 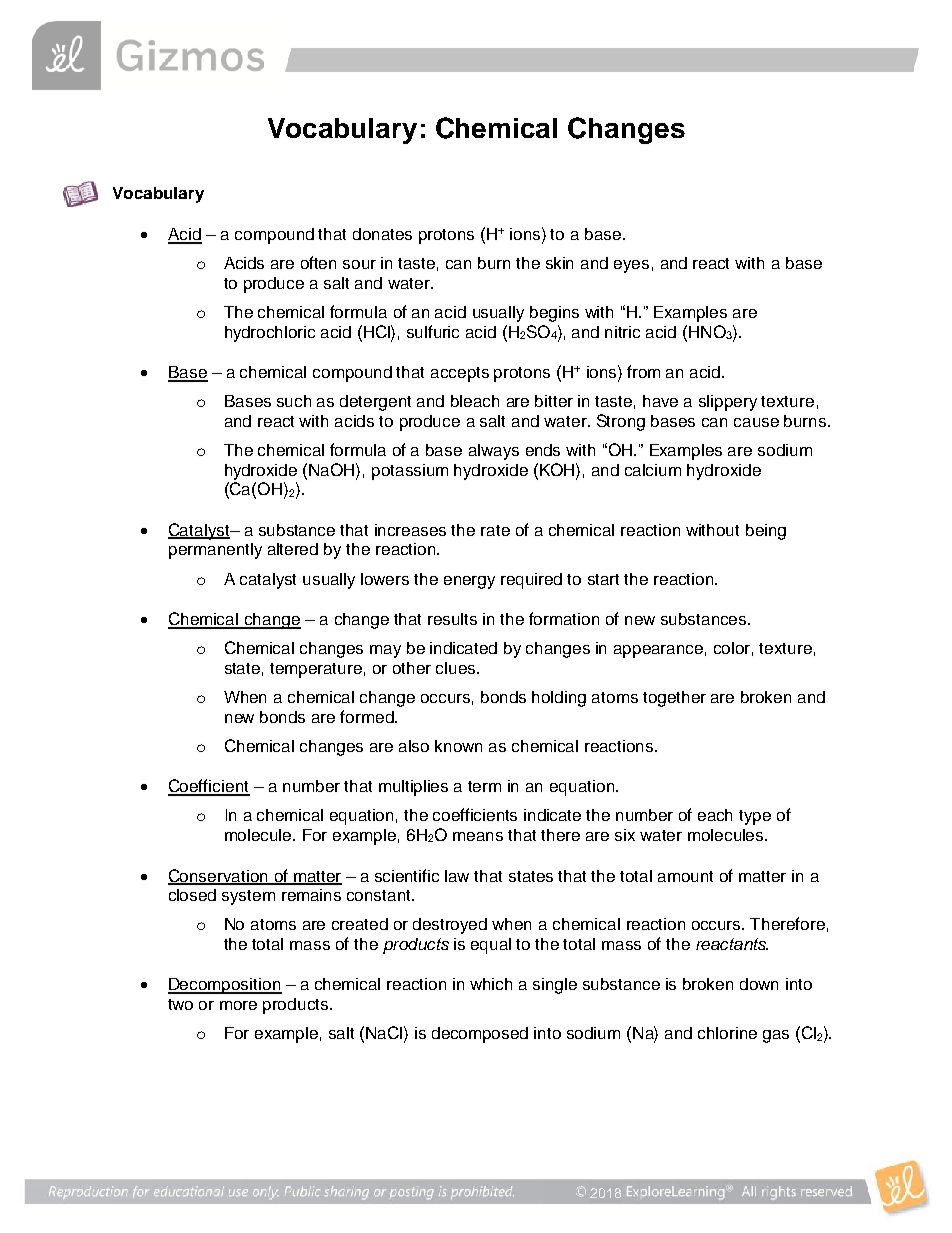 What do you see at coordinates (480, 1035) in the page?
I see `decomposed` at bounding box center [480, 1035].
